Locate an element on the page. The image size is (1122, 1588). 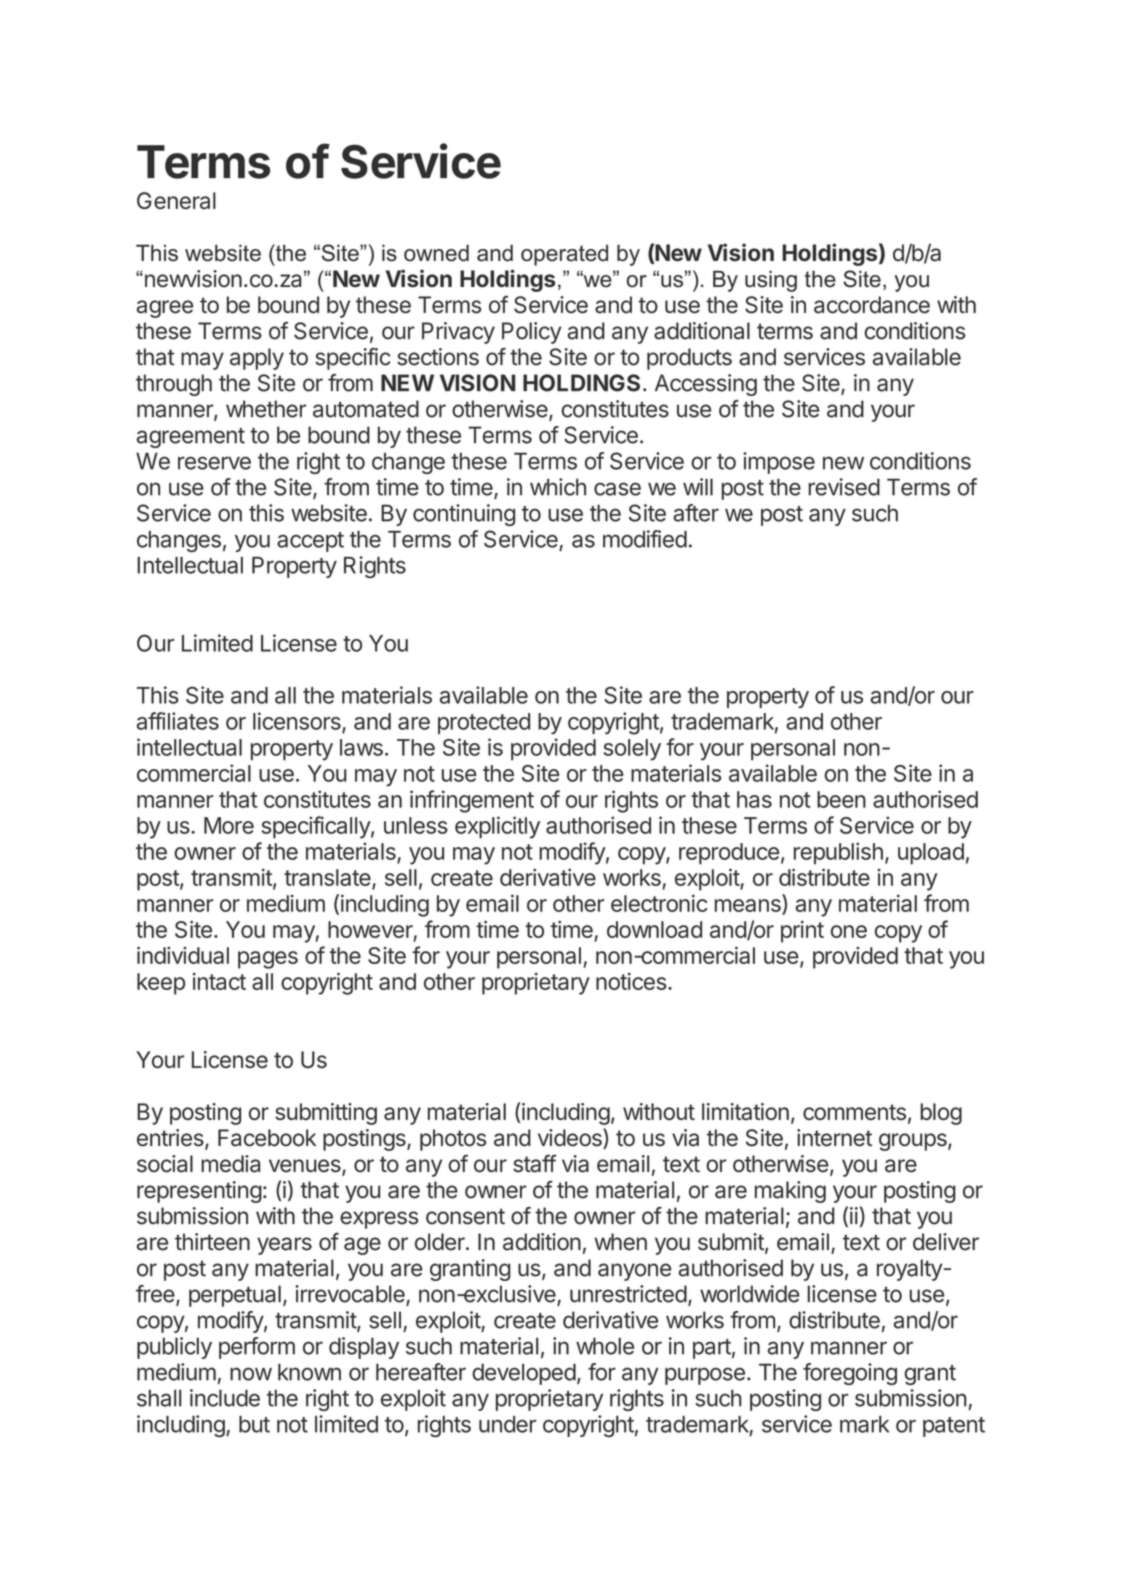
operated is located at coordinates (564, 255).
